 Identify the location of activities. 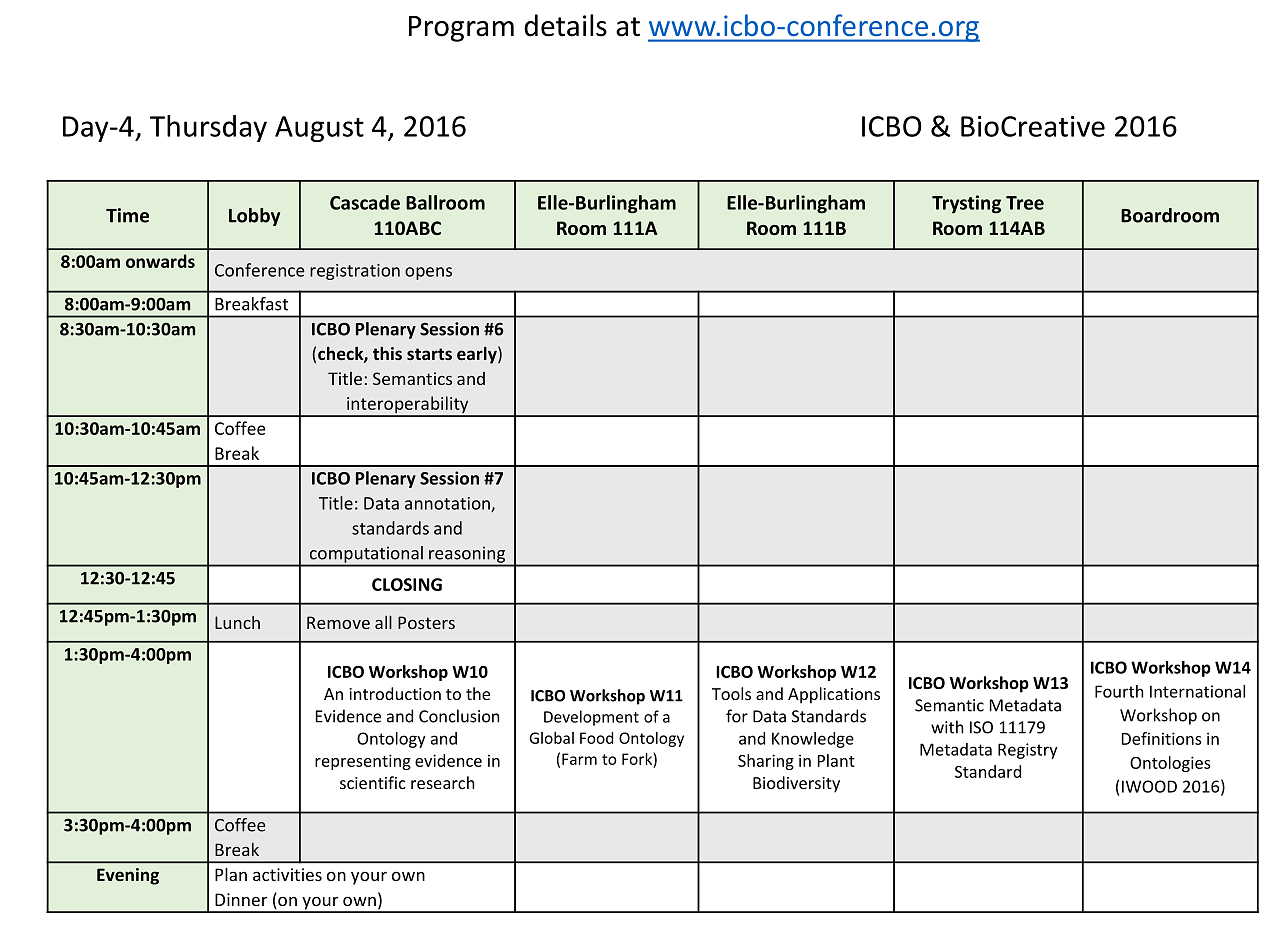
(287, 874).
